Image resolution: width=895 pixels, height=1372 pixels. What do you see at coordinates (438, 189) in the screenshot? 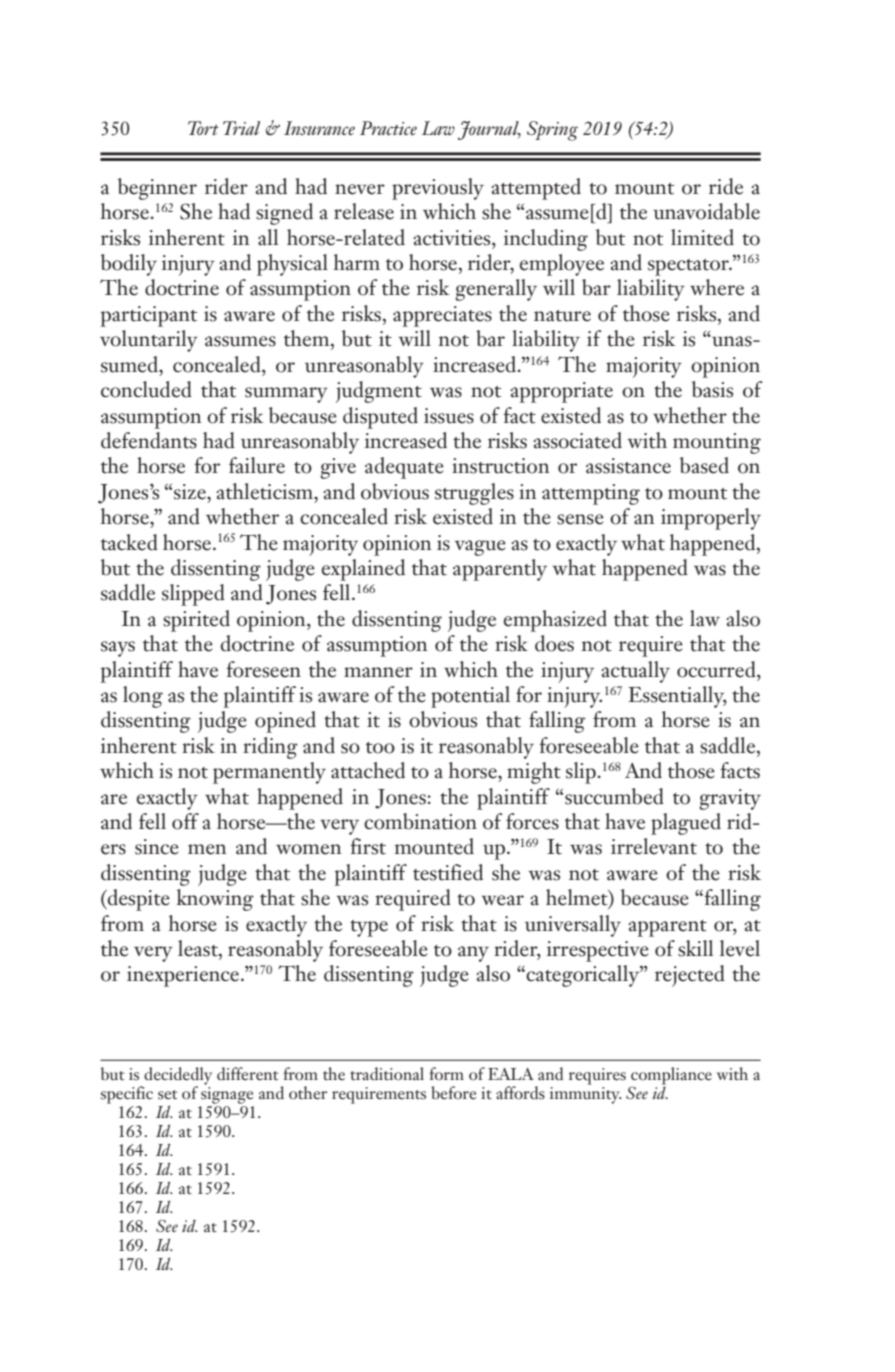
I see `previously` at bounding box center [438, 189].
